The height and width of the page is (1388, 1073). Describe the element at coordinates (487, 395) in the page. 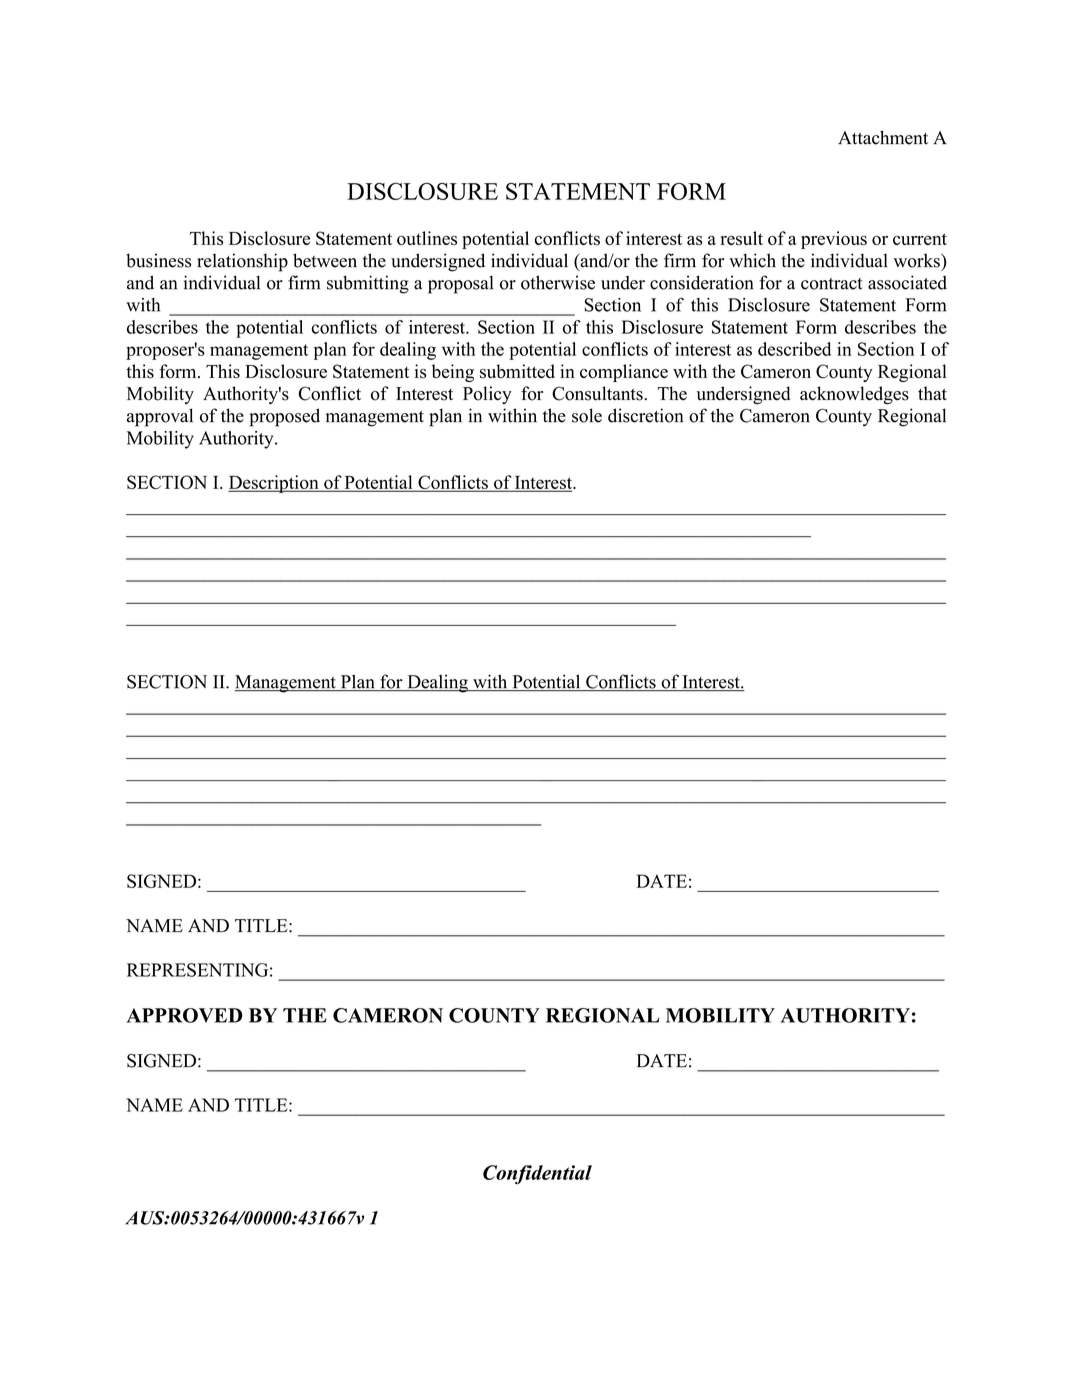

I see `Policy` at that location.
